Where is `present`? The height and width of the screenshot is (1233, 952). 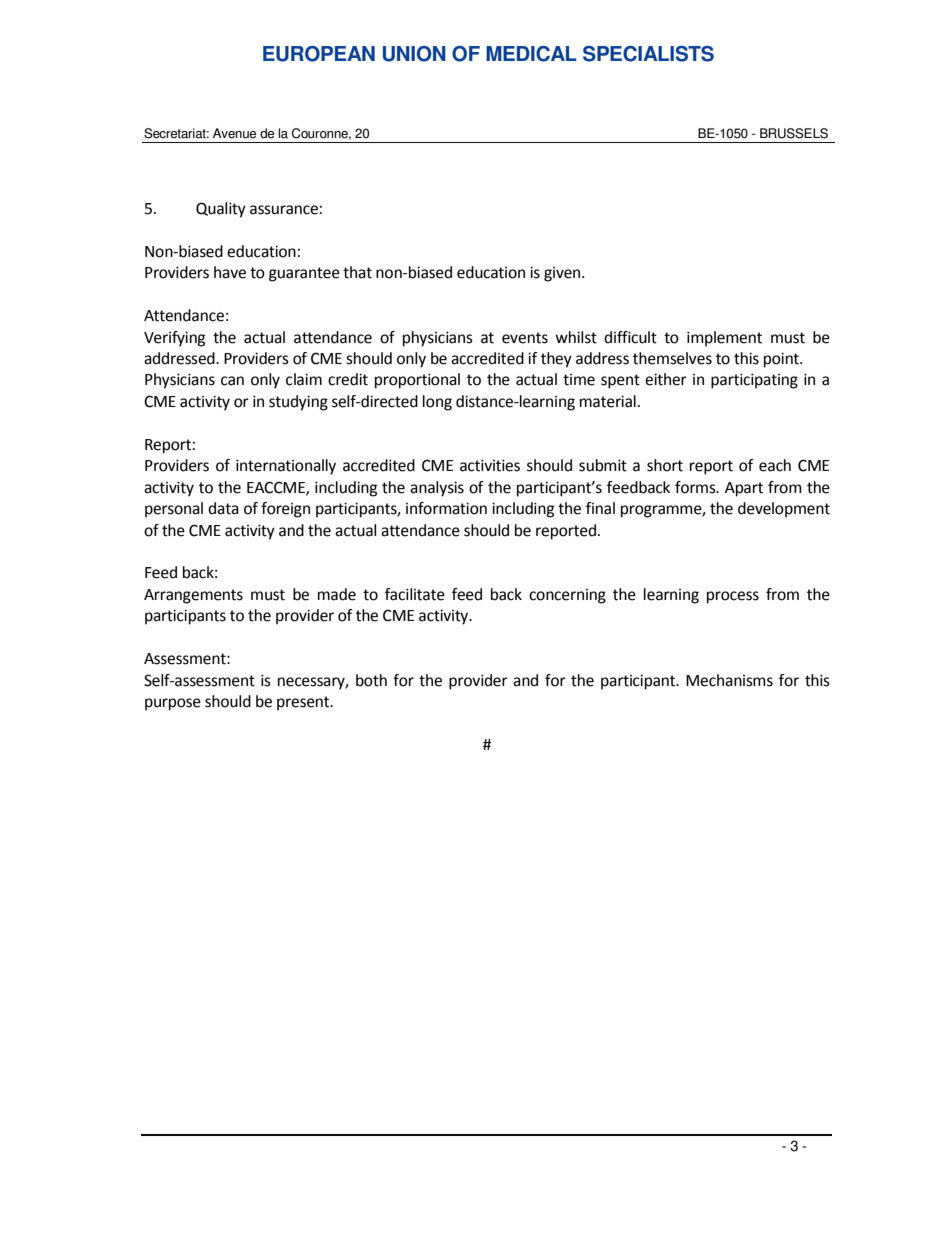 present is located at coordinates (304, 703).
